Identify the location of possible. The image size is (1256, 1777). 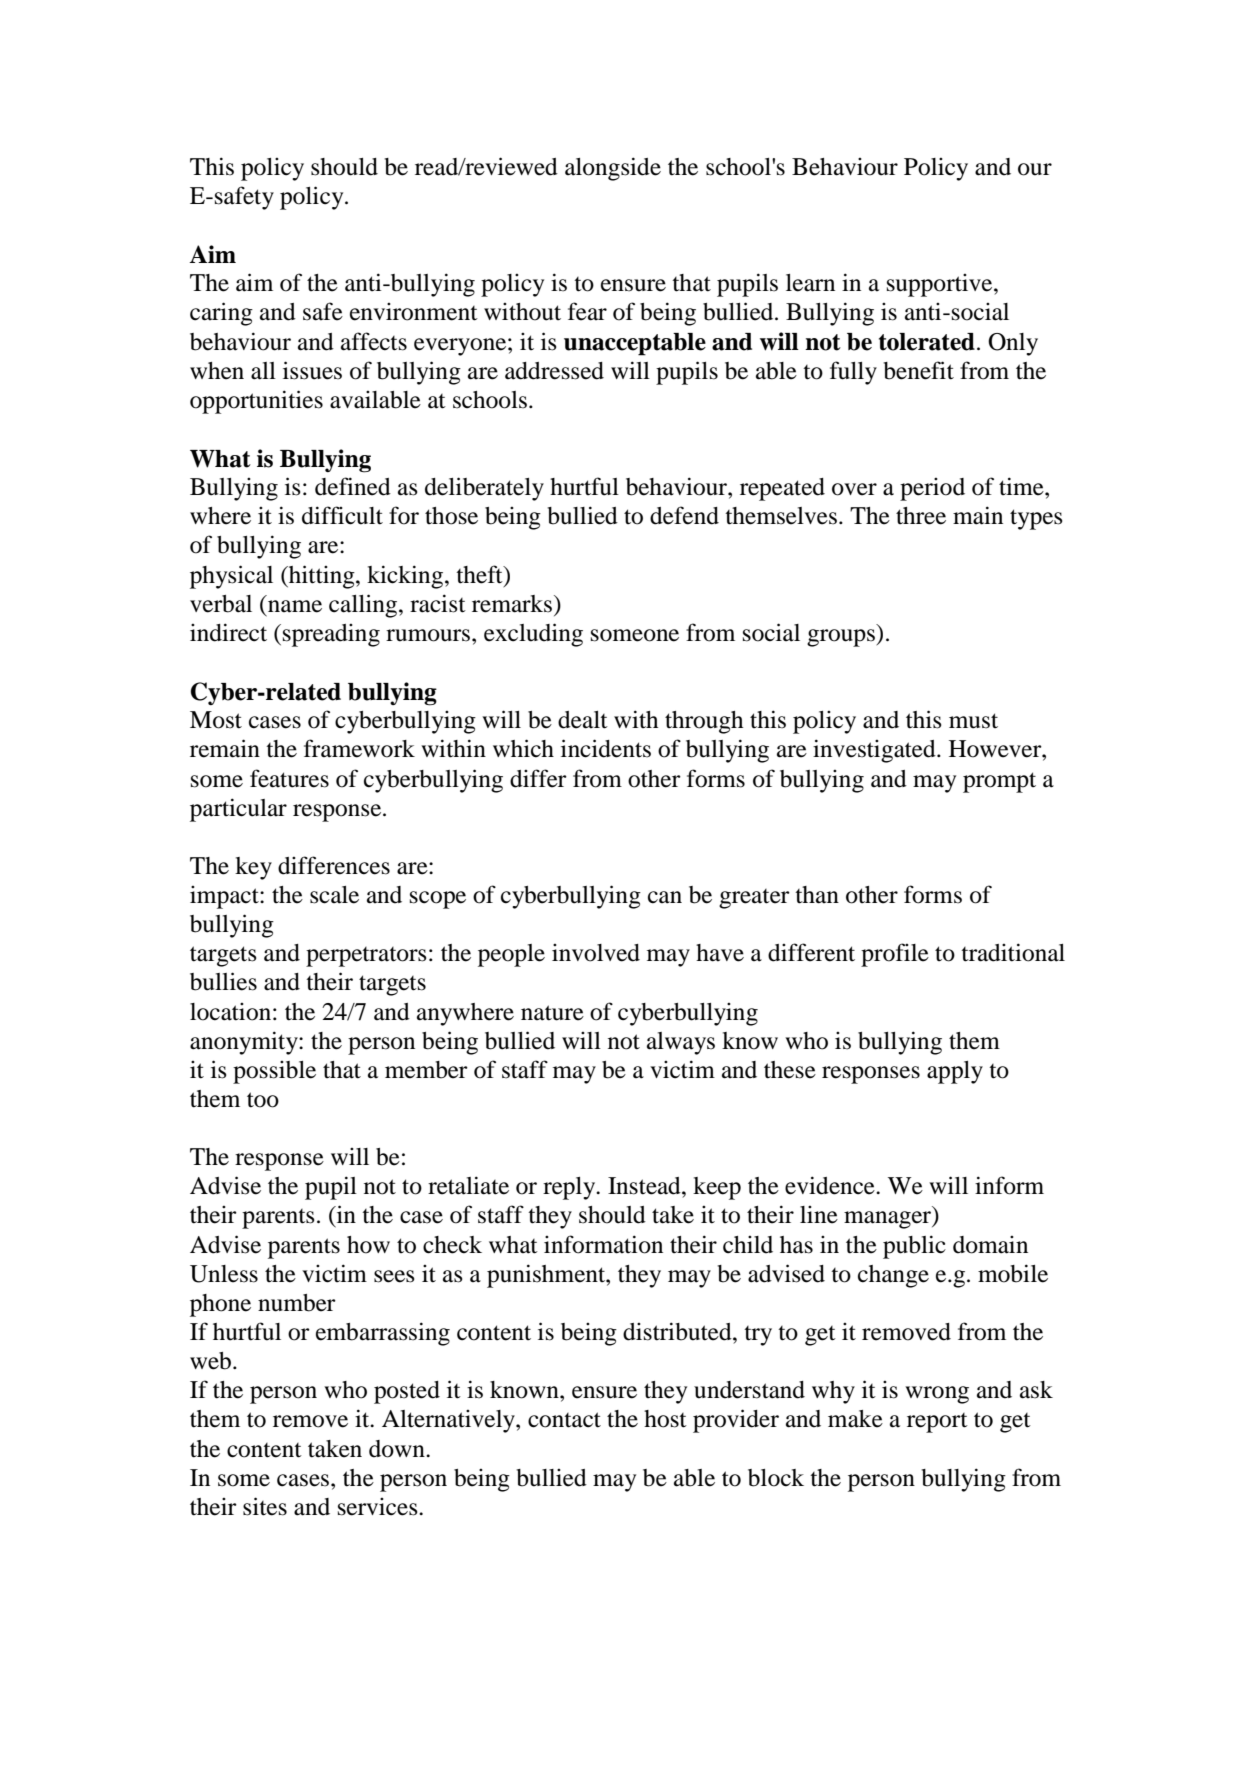
(274, 1072).
